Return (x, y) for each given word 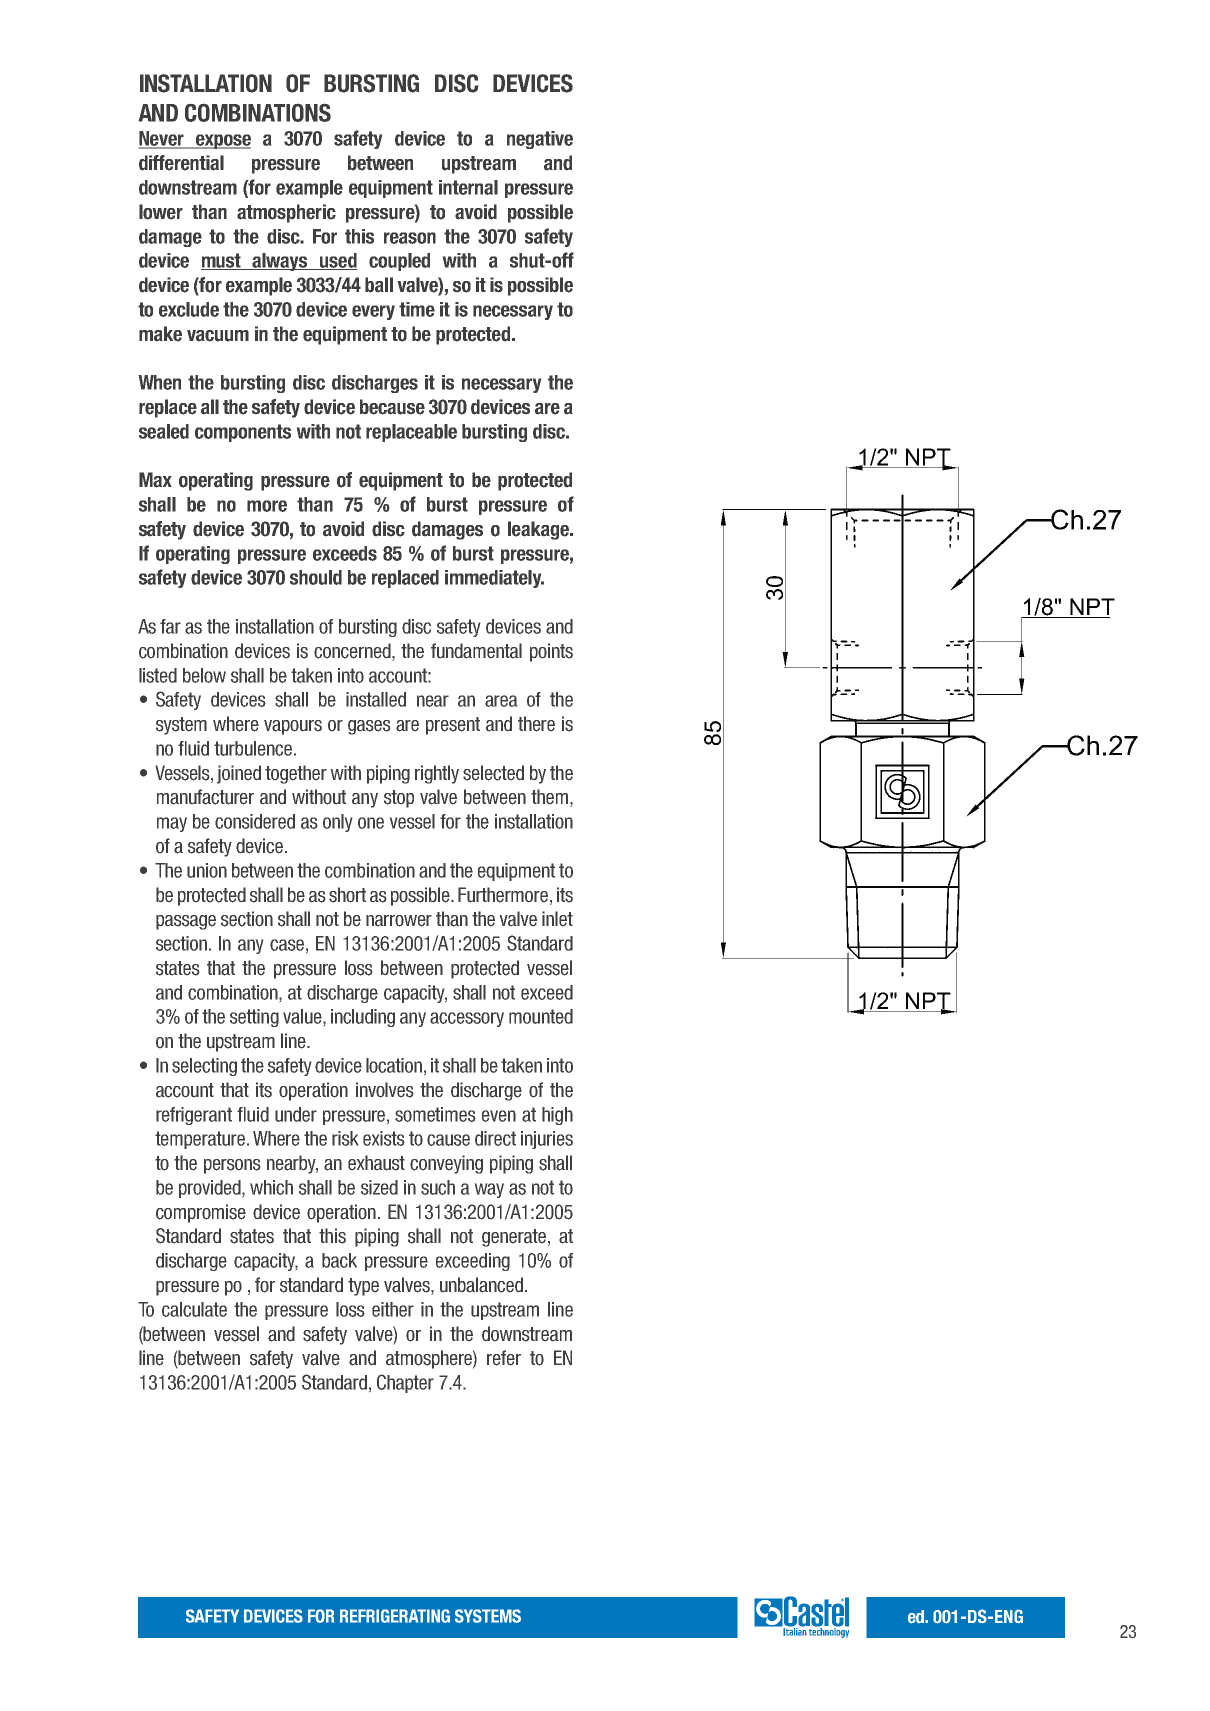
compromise (201, 1213)
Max (155, 480)
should (316, 577)
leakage (539, 530)
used (337, 261)
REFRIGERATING (395, 1616)
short (347, 895)
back (339, 1260)
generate (515, 1238)
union (207, 870)
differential (181, 163)
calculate (194, 1309)
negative (540, 140)
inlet (557, 918)
